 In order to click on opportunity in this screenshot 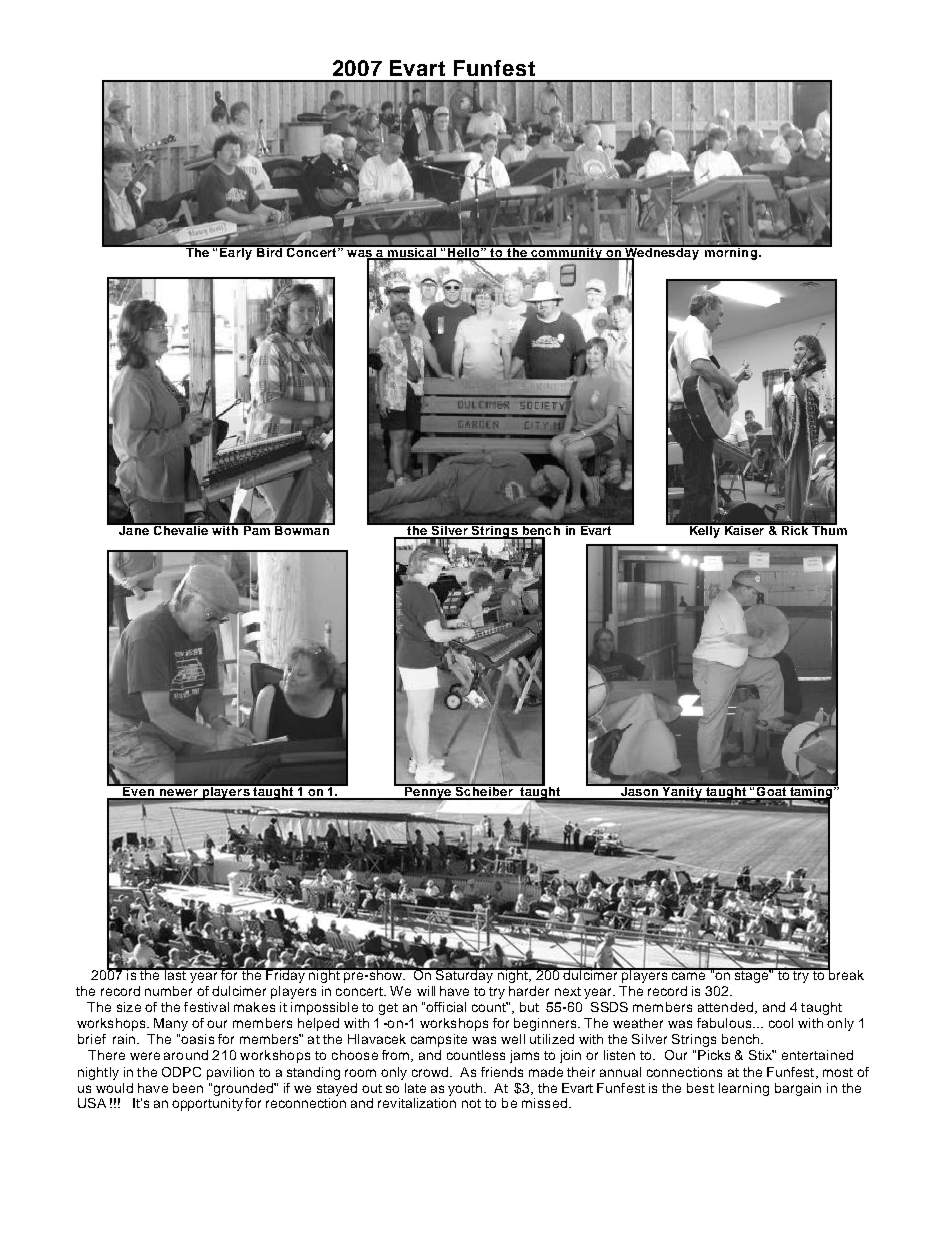, I will do `click(207, 1104)`.
